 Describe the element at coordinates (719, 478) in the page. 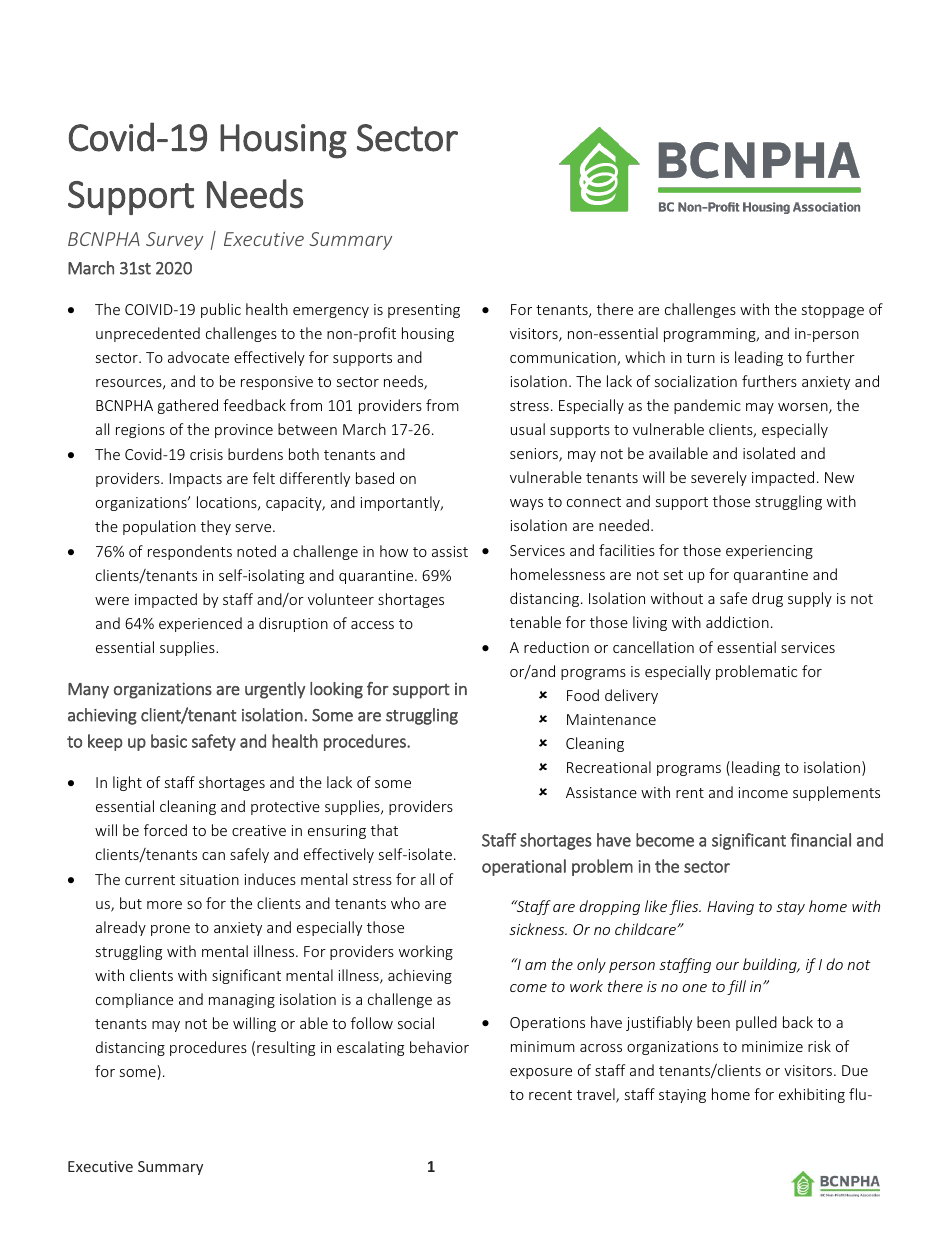

I see `severely` at that location.
